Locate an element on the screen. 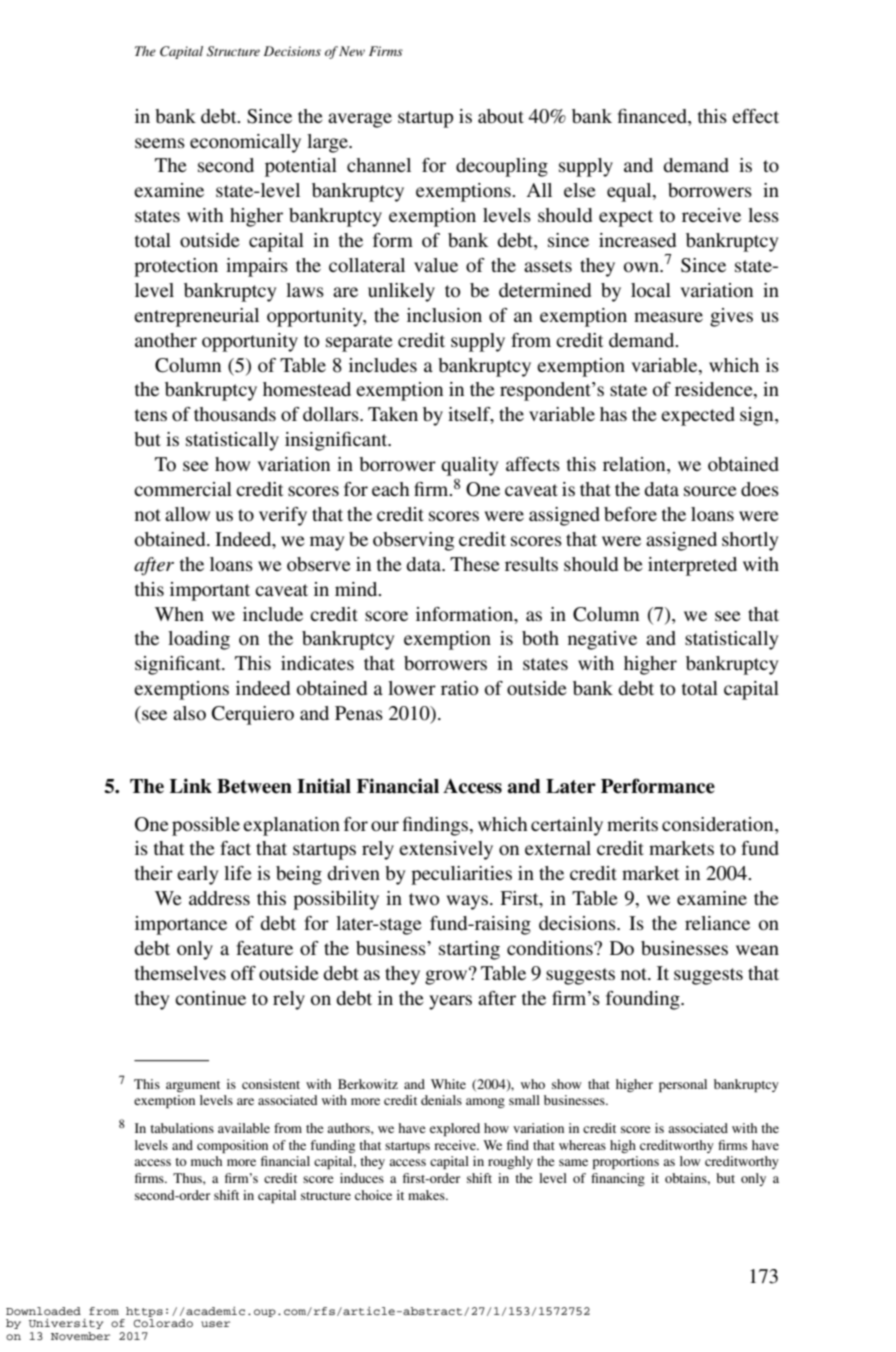 Image resolution: width=896 pixels, height=1352 pixels. Colorado is located at coordinates (163, 1323).
